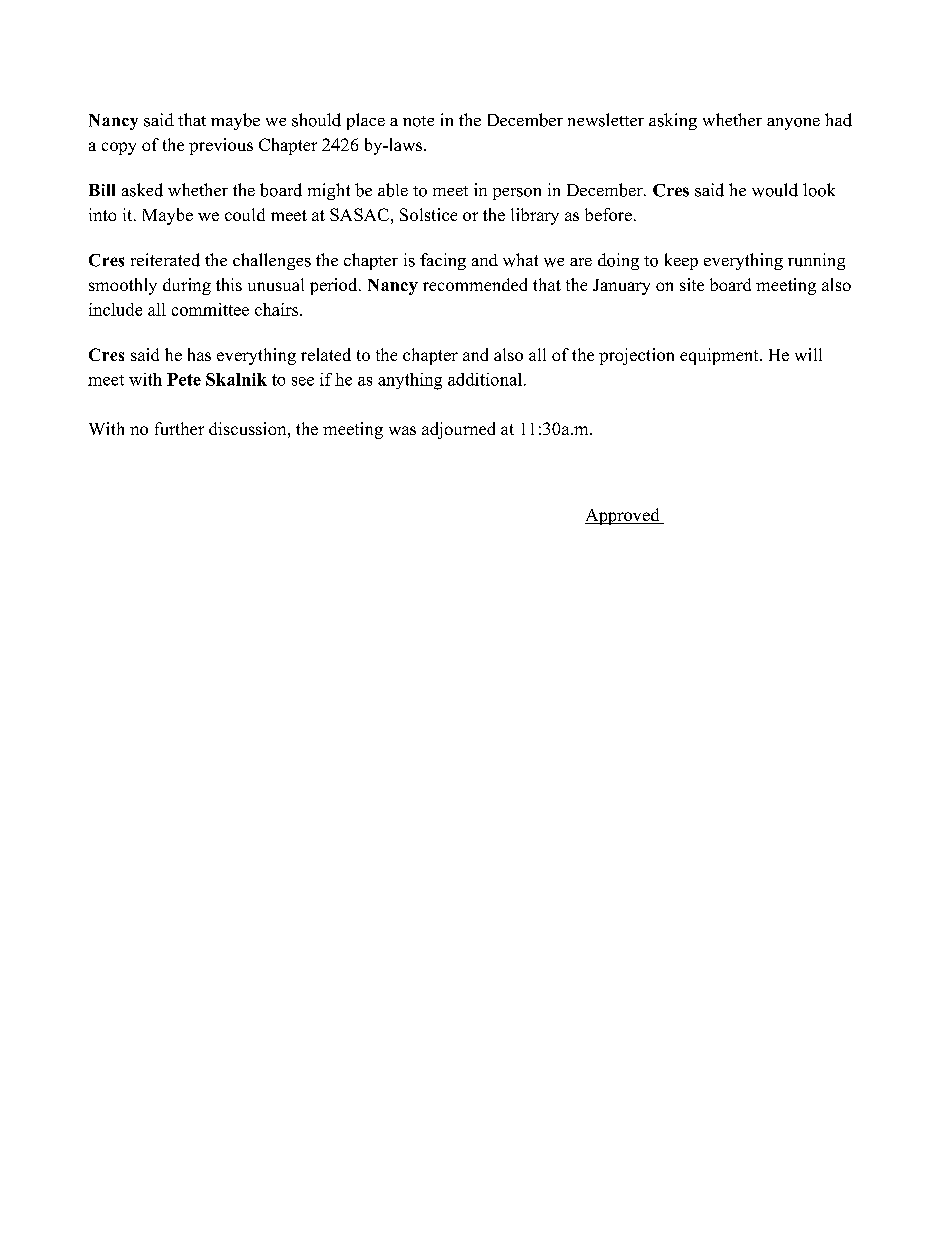 The width and height of the image is (952, 1233). What do you see at coordinates (428, 214) in the image?
I see `Solstice` at bounding box center [428, 214].
